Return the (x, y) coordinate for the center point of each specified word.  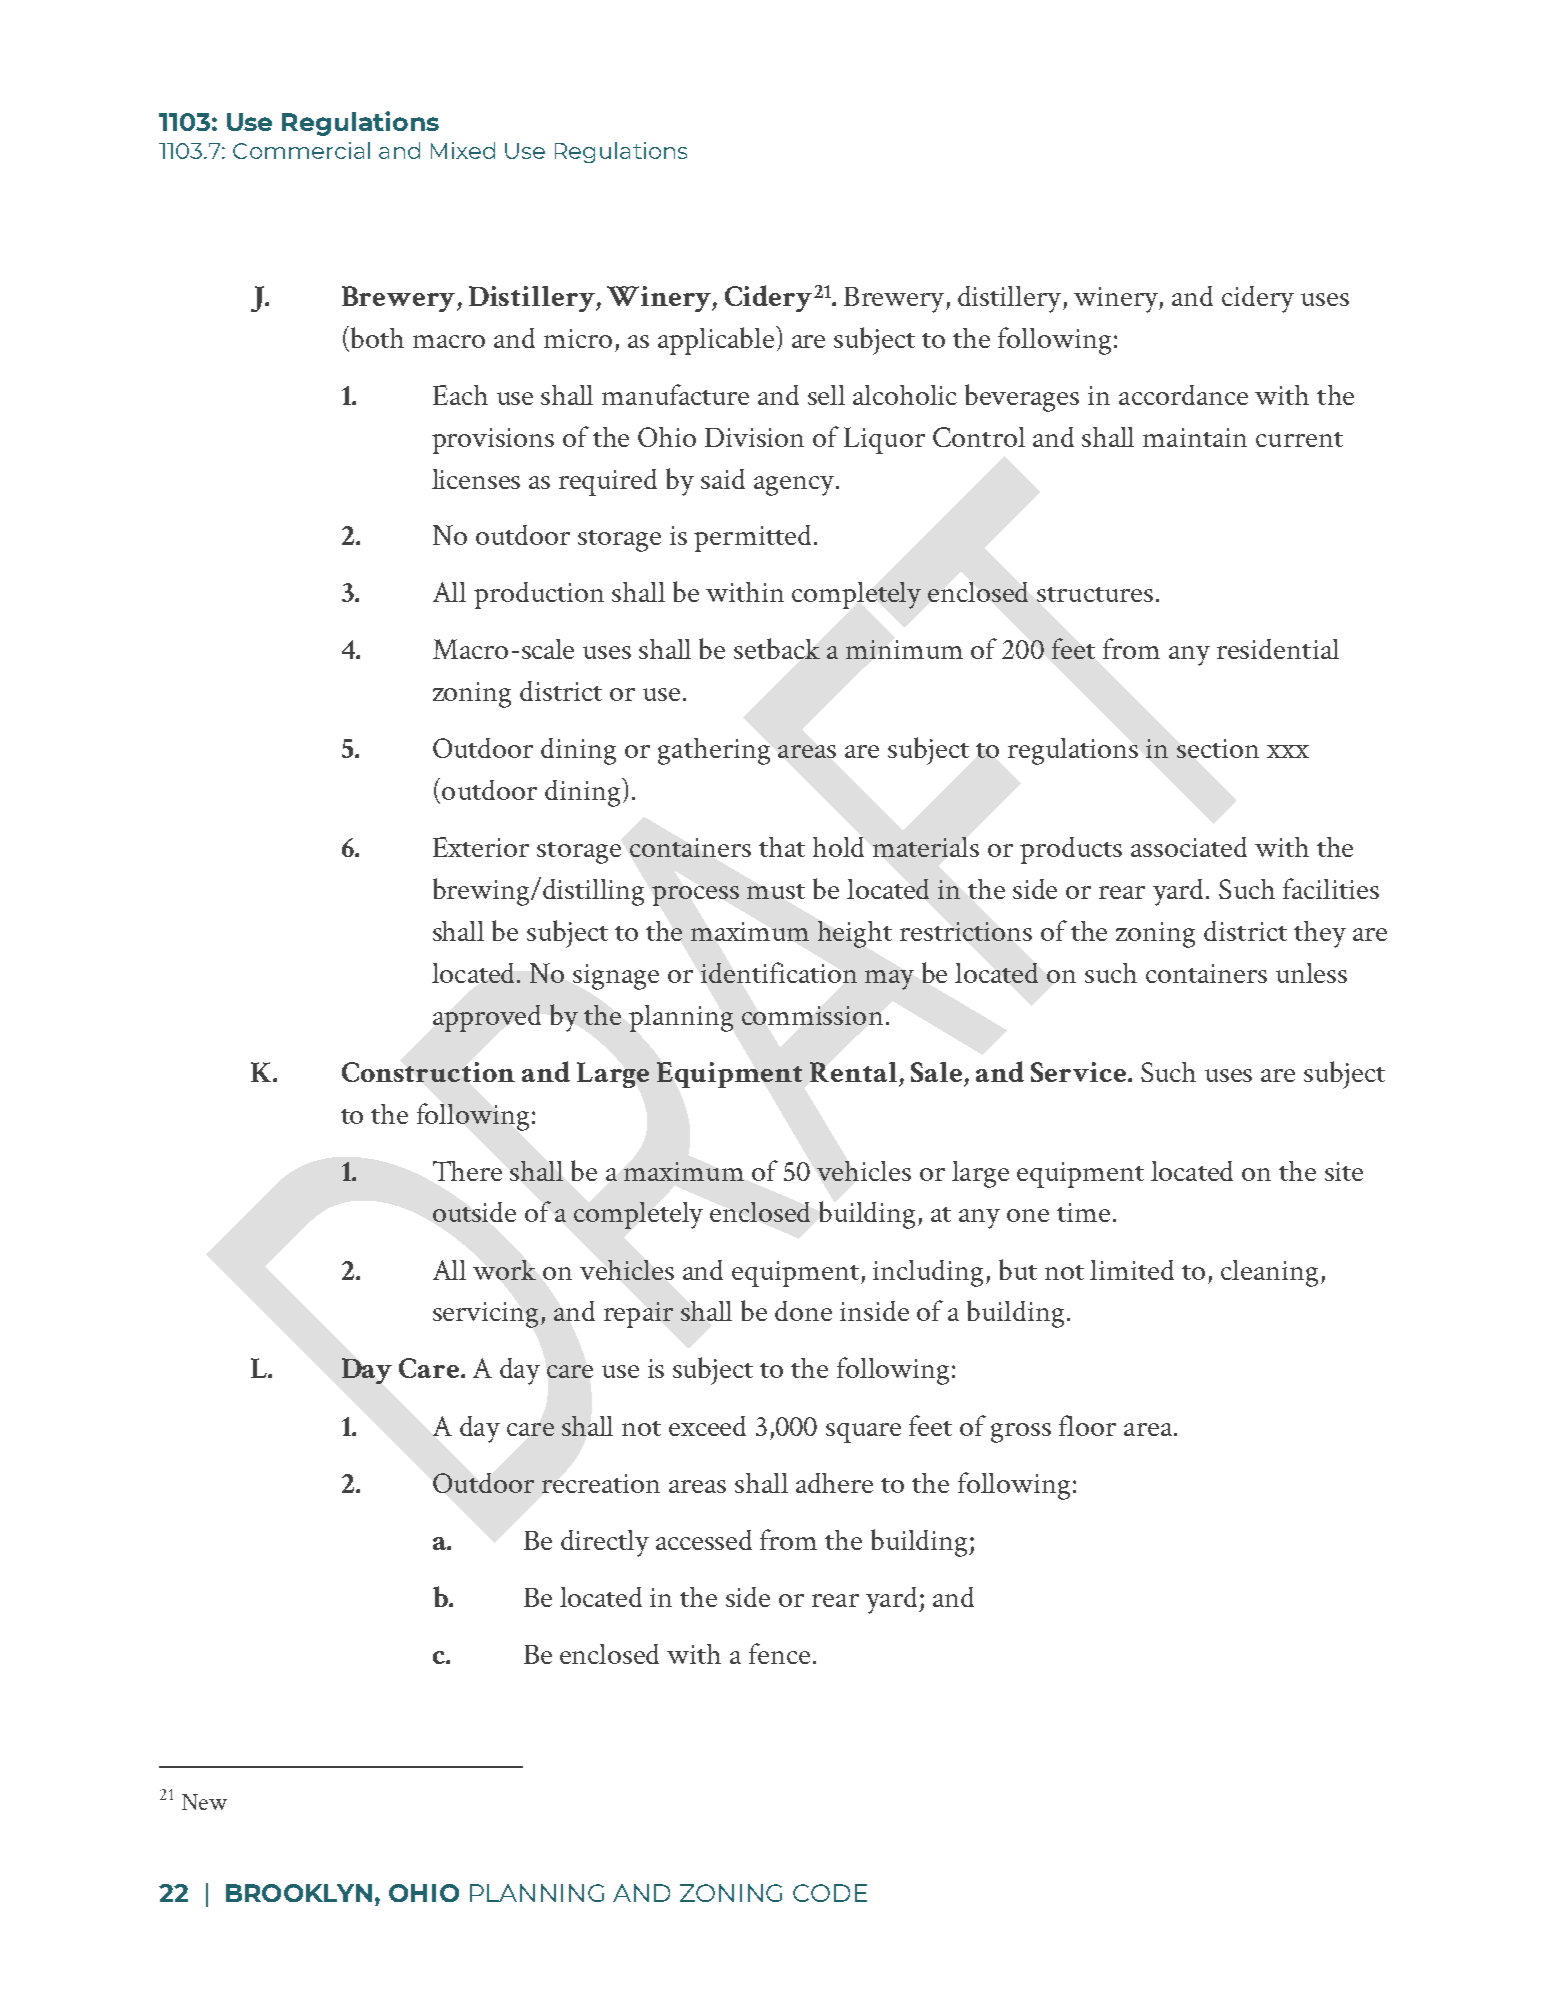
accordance (1183, 395)
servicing (485, 1315)
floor (1087, 1425)
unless (1311, 973)
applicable (716, 341)
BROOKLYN (299, 1893)
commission (812, 1015)
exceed (707, 1426)
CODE (830, 1893)
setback (777, 648)
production (539, 595)
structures (1095, 594)
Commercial (301, 150)
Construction (428, 1072)
